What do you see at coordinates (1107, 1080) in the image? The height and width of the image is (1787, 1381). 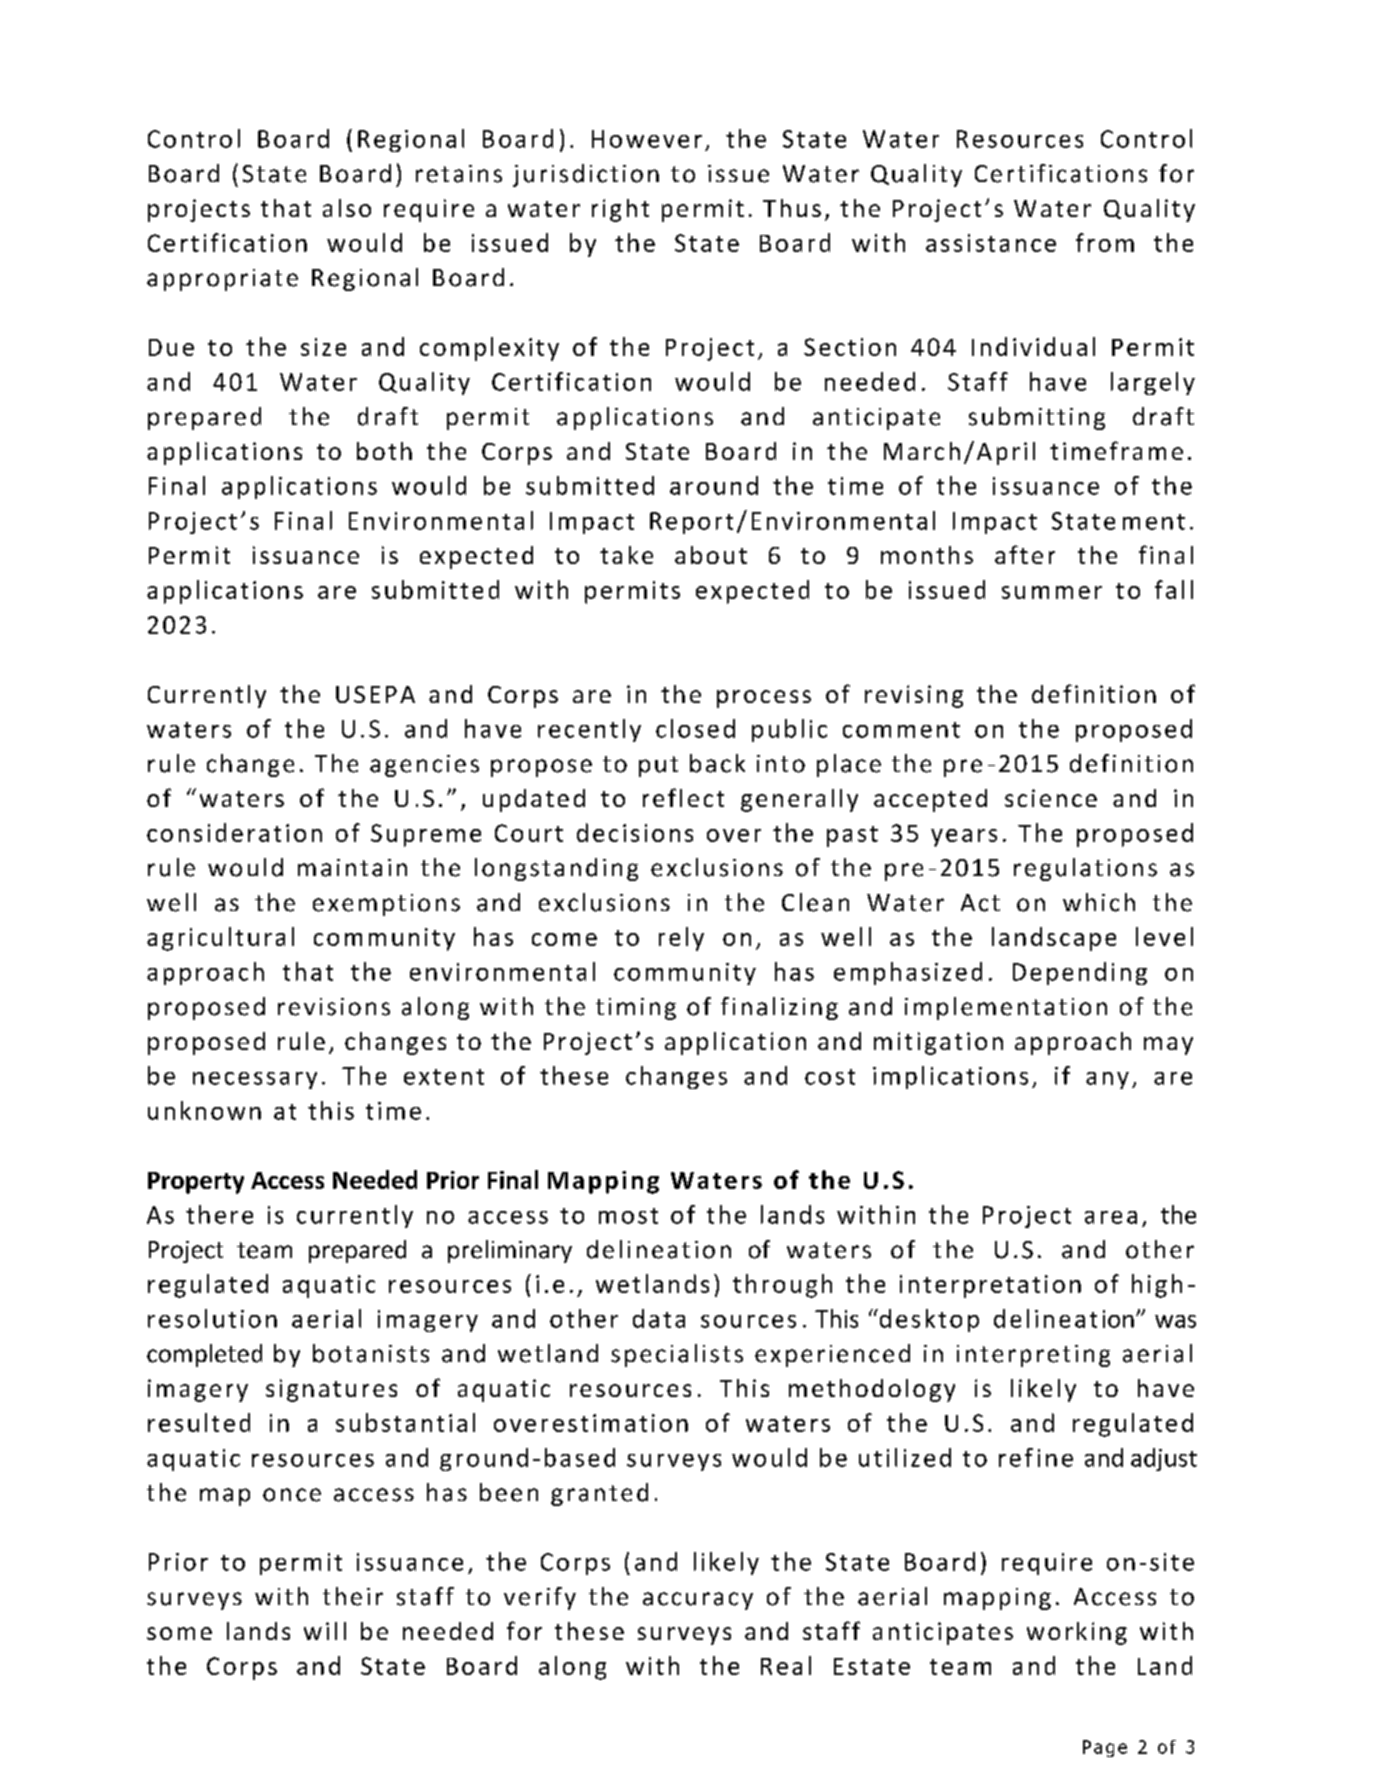 I see `any` at bounding box center [1107, 1080].
